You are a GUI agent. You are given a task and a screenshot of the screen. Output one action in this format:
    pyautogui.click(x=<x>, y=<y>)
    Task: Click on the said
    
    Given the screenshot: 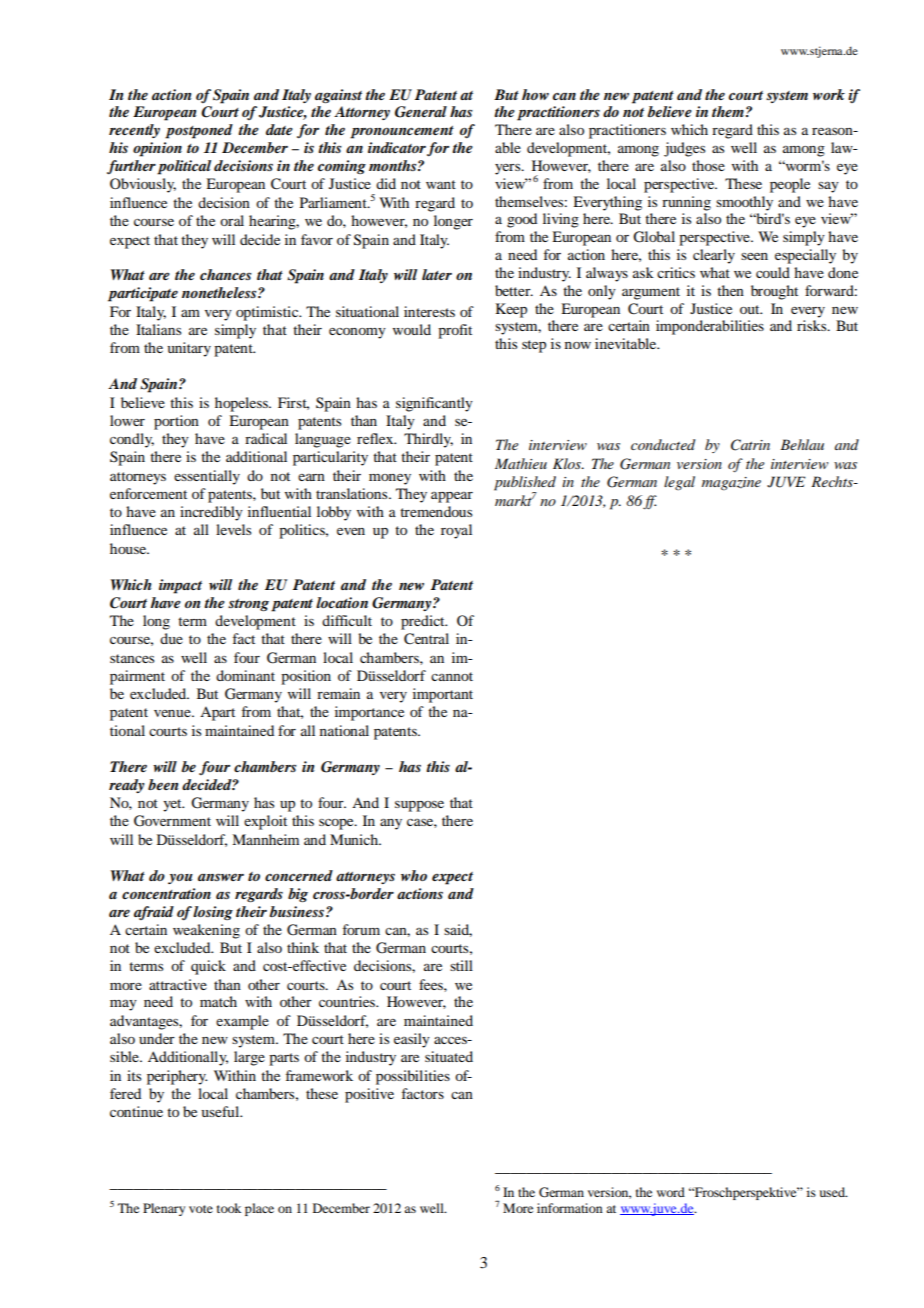 What is the action you would take?
    pyautogui.click(x=458, y=930)
